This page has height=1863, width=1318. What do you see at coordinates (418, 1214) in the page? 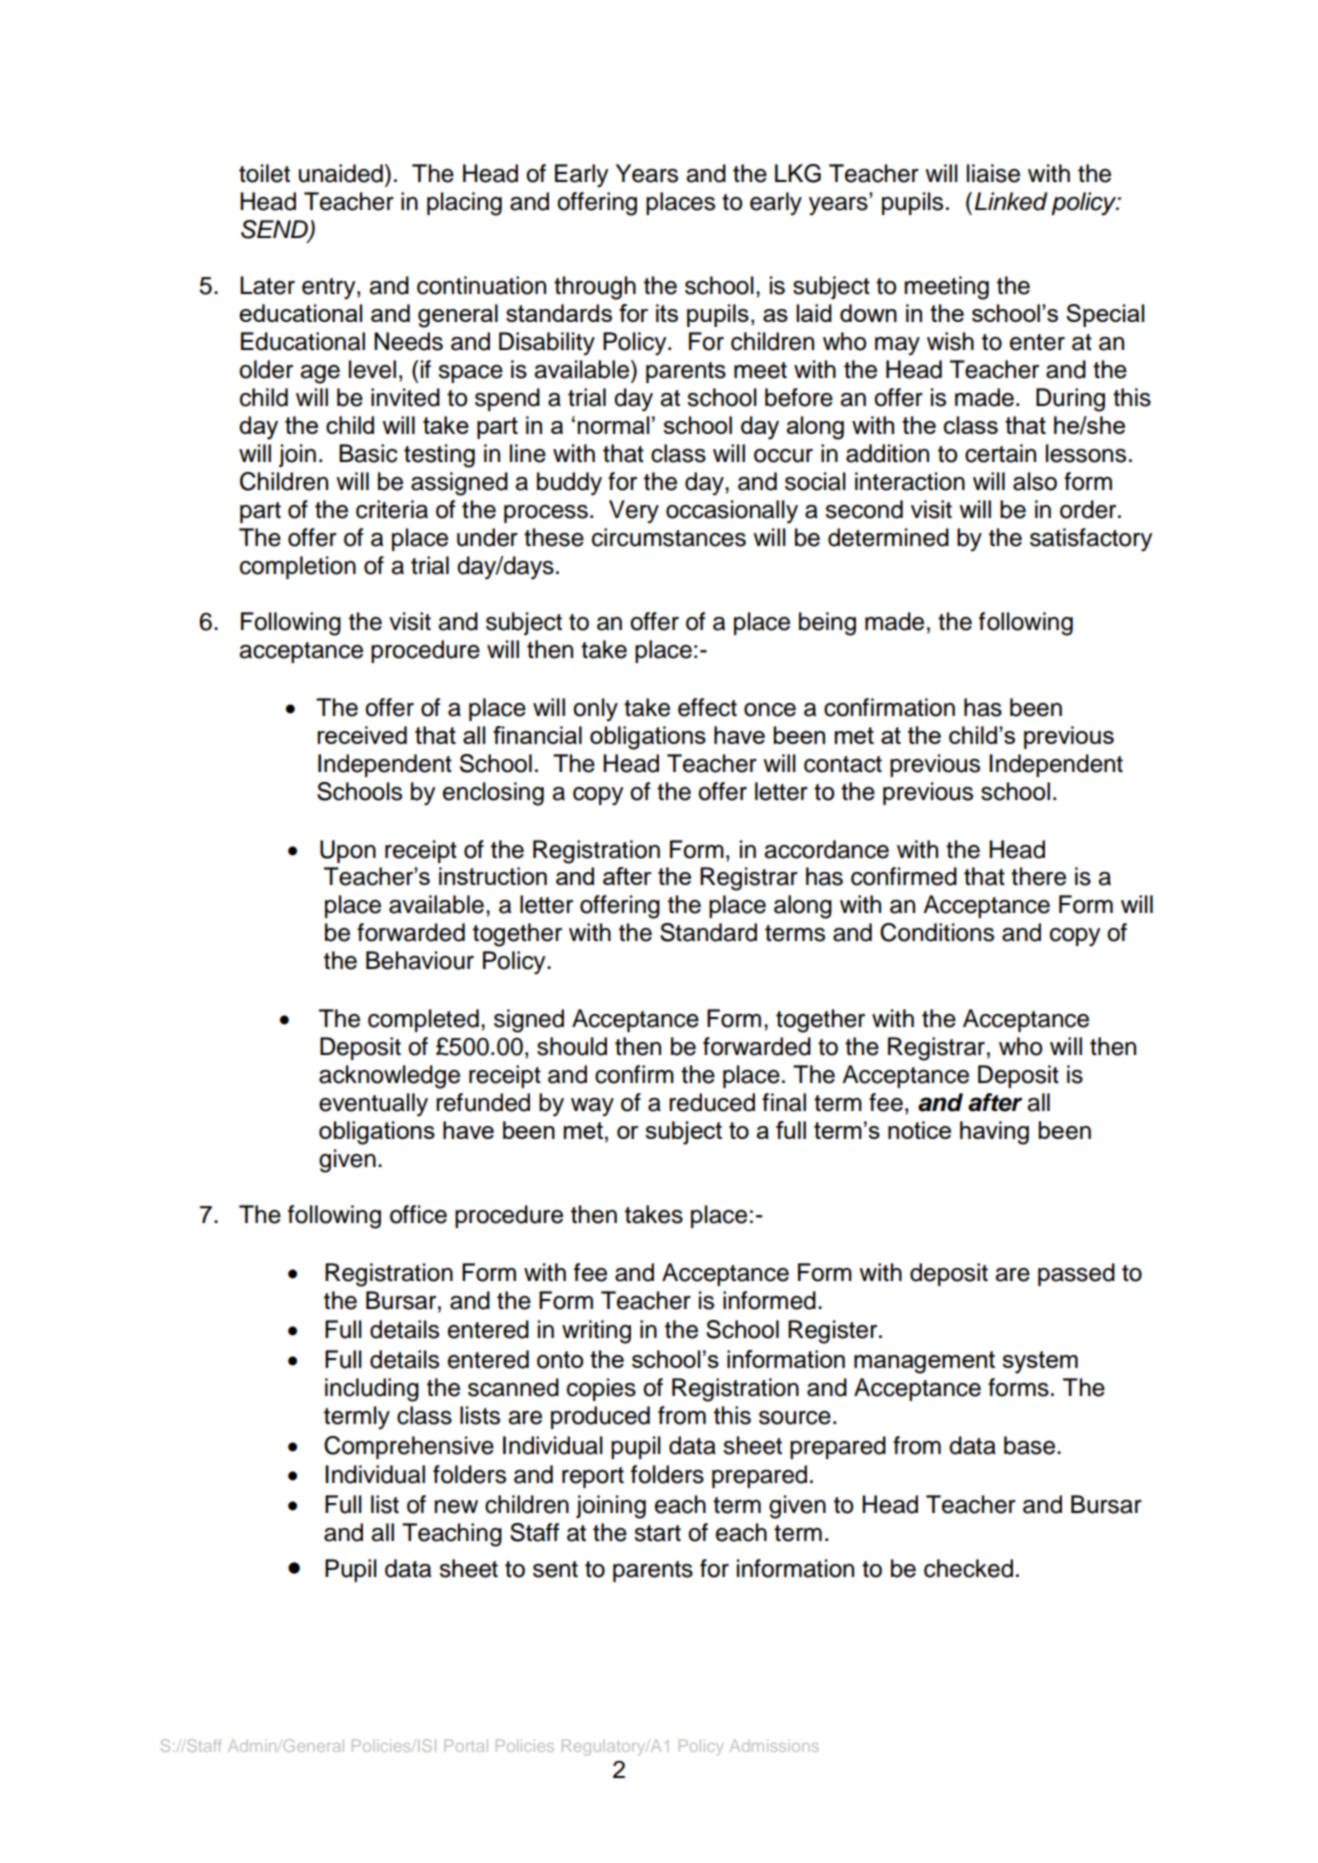
I see `office` at bounding box center [418, 1214].
